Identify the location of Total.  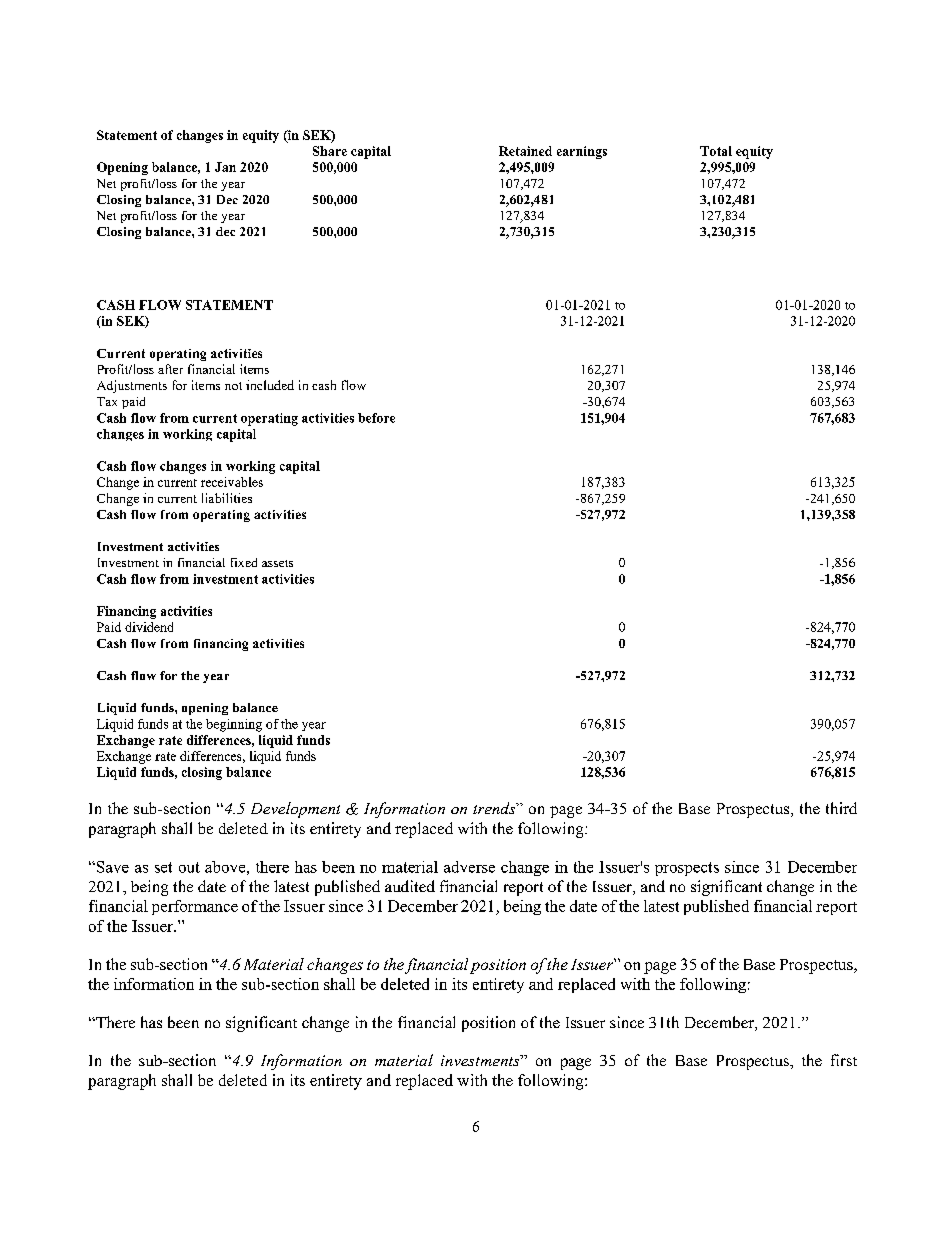
(716, 151).
